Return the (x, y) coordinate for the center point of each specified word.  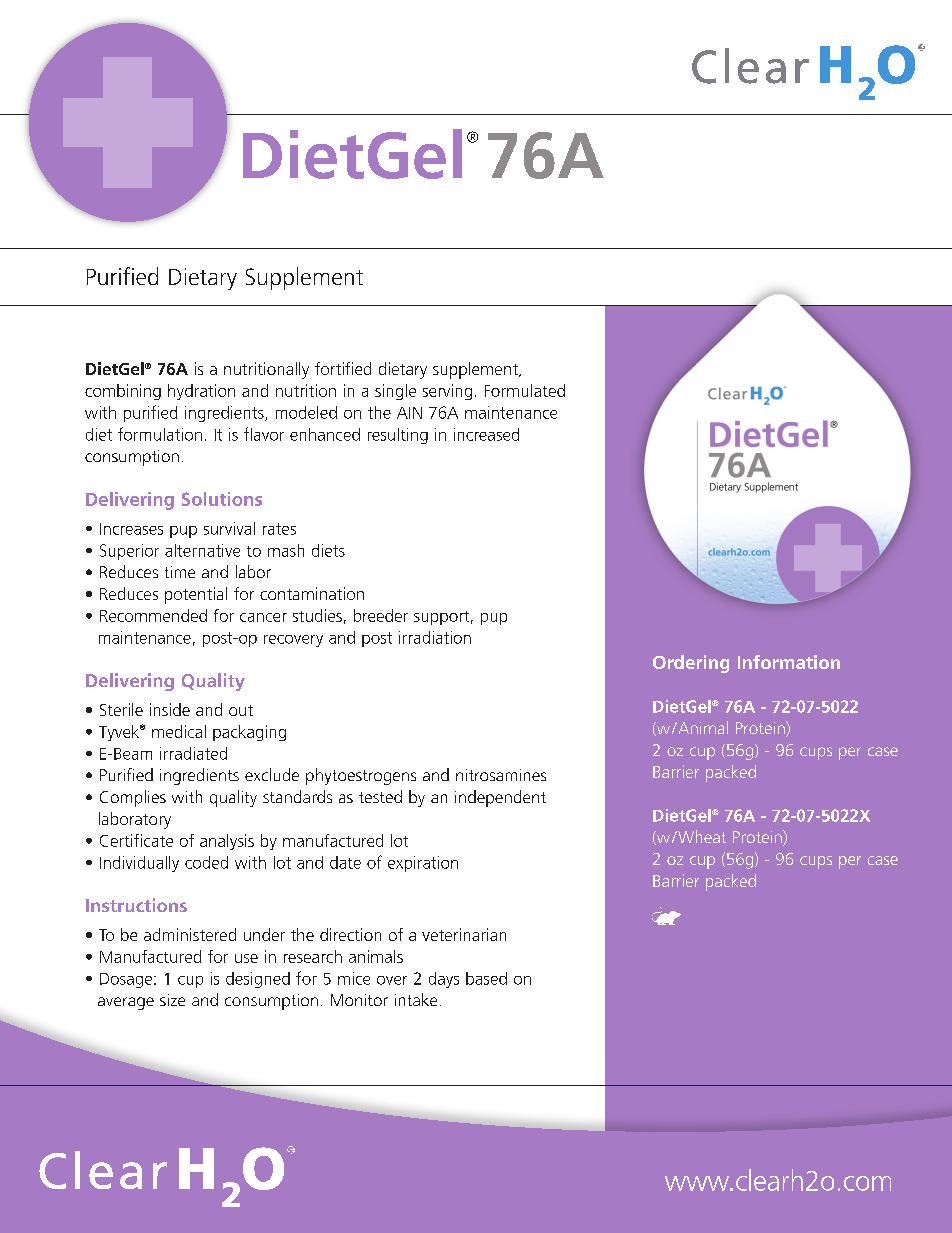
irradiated (193, 753)
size (172, 1000)
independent (500, 798)
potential (196, 595)
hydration (201, 392)
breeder (381, 615)
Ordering (691, 664)
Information (789, 662)
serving (447, 392)
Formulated (525, 390)
